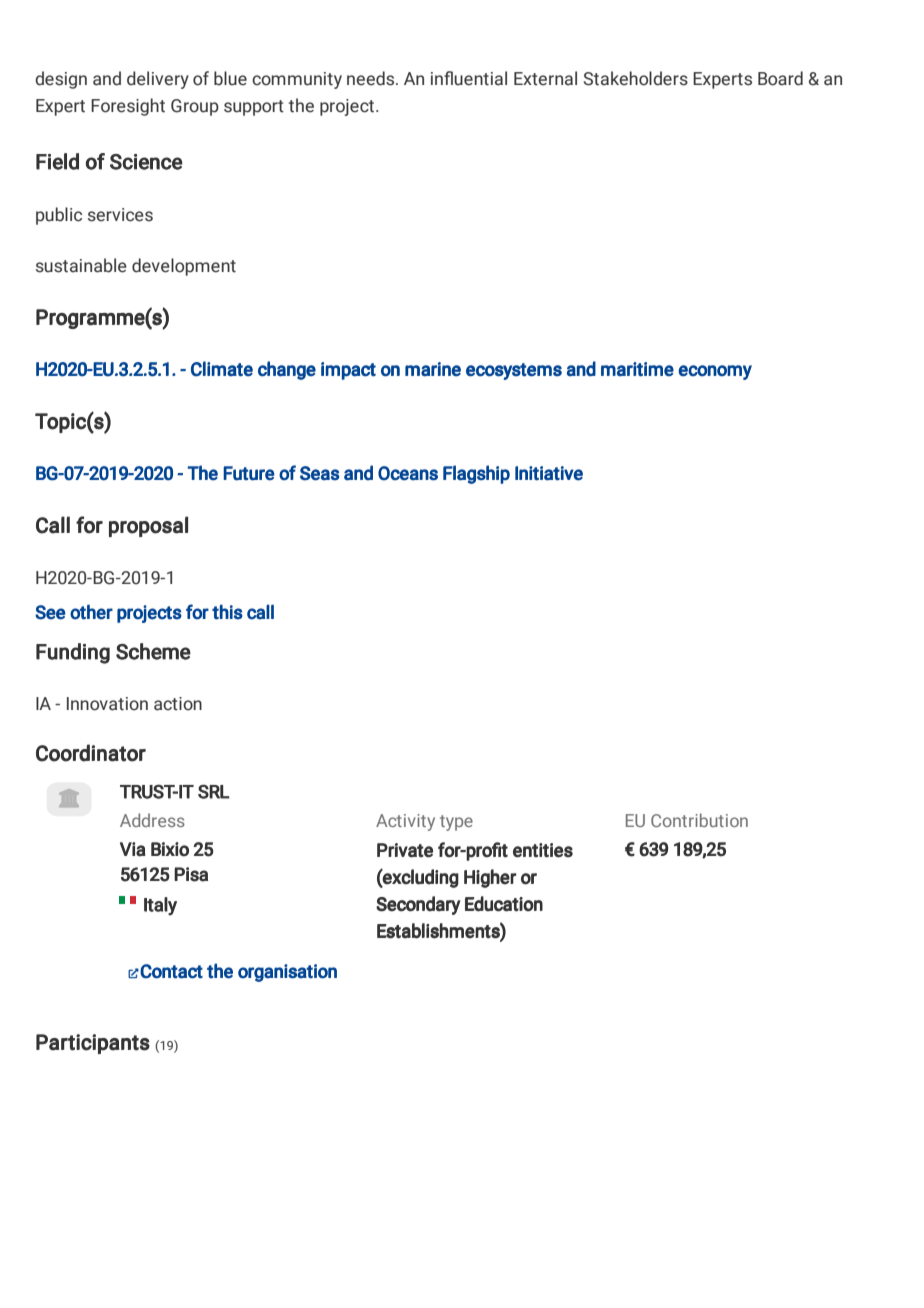  What do you see at coordinates (128, 107) in the screenshot?
I see `Foresight` at bounding box center [128, 107].
